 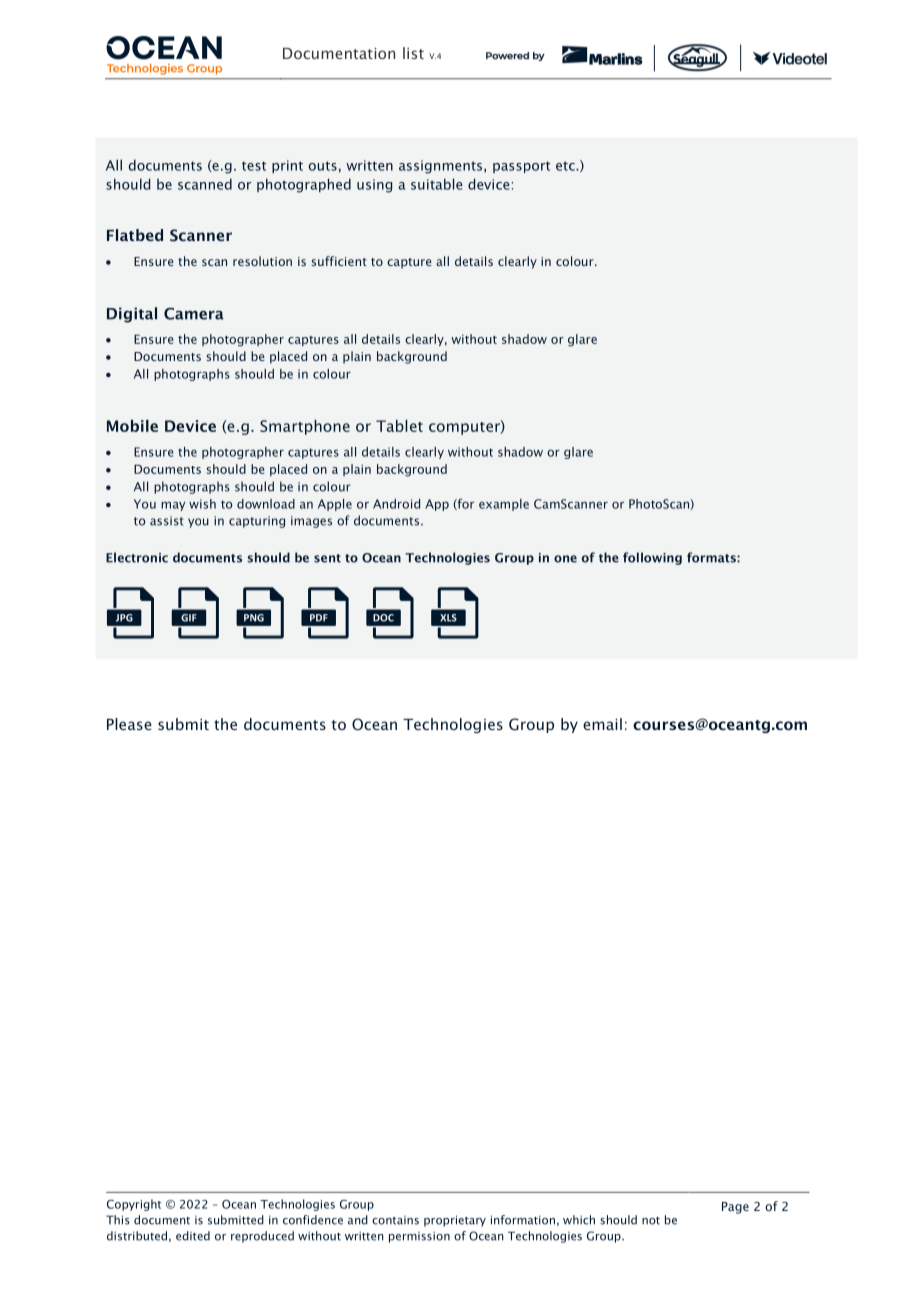 What do you see at coordinates (602, 724) in the document?
I see `email` at bounding box center [602, 724].
